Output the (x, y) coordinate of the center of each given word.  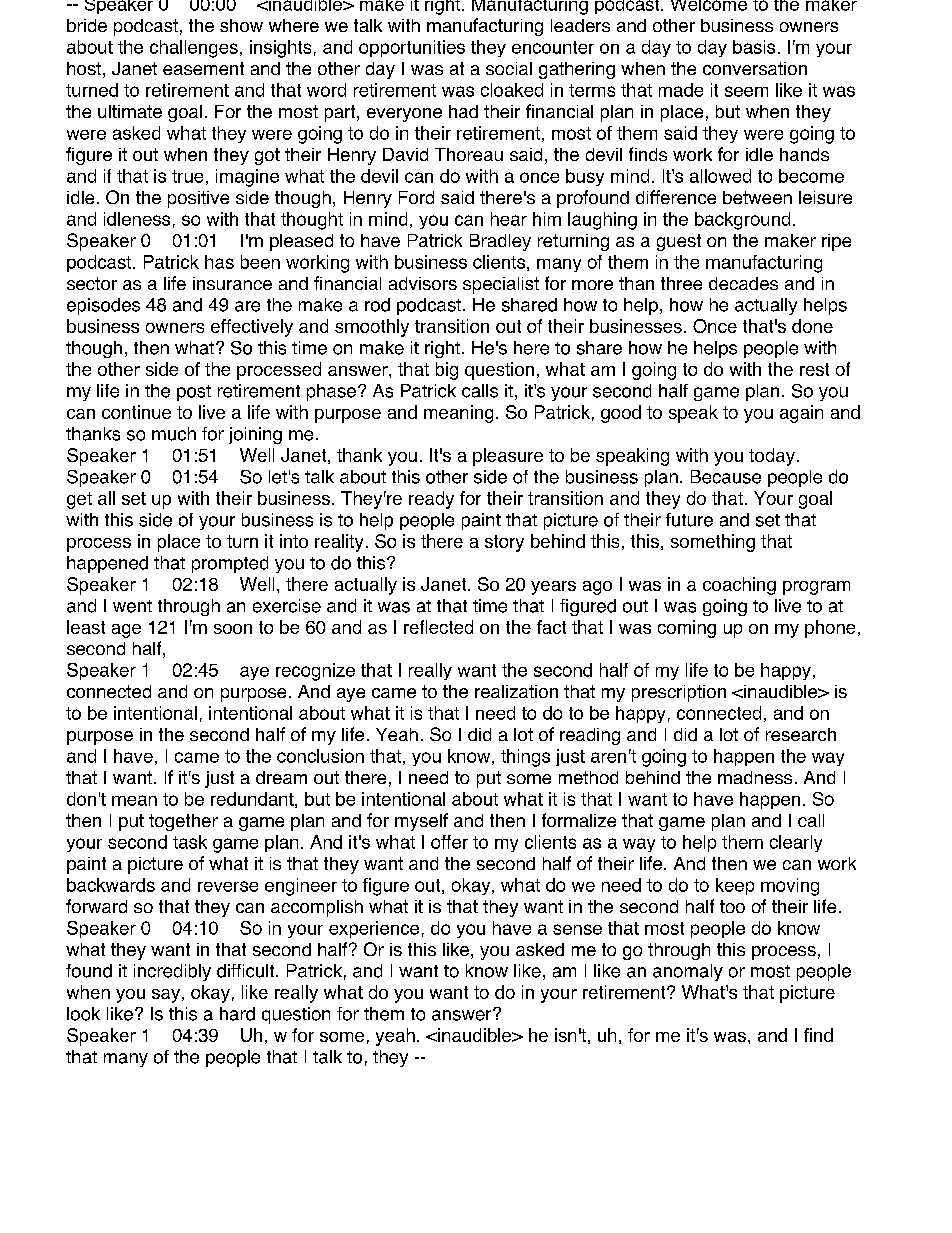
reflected (438, 627)
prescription (679, 693)
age (126, 631)
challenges (194, 49)
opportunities (412, 48)
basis (754, 47)
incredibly (172, 972)
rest (814, 369)
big (447, 371)
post (194, 393)
